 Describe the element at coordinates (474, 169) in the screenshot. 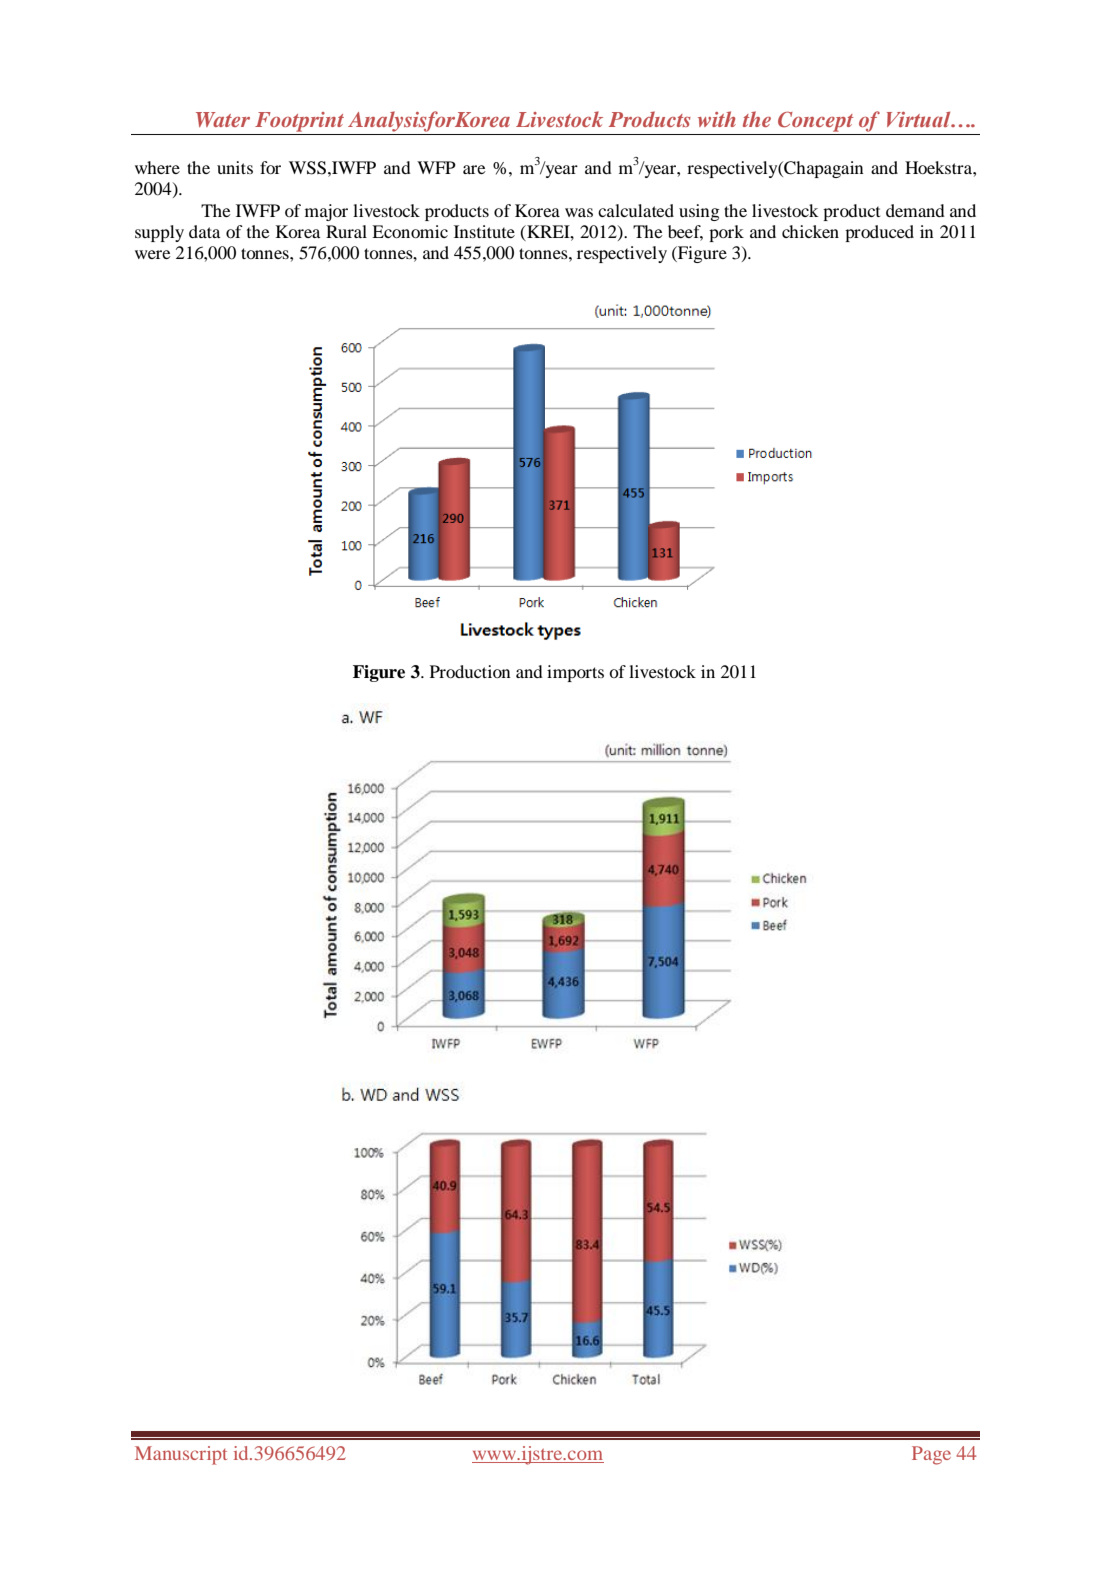

I see `are` at that location.
